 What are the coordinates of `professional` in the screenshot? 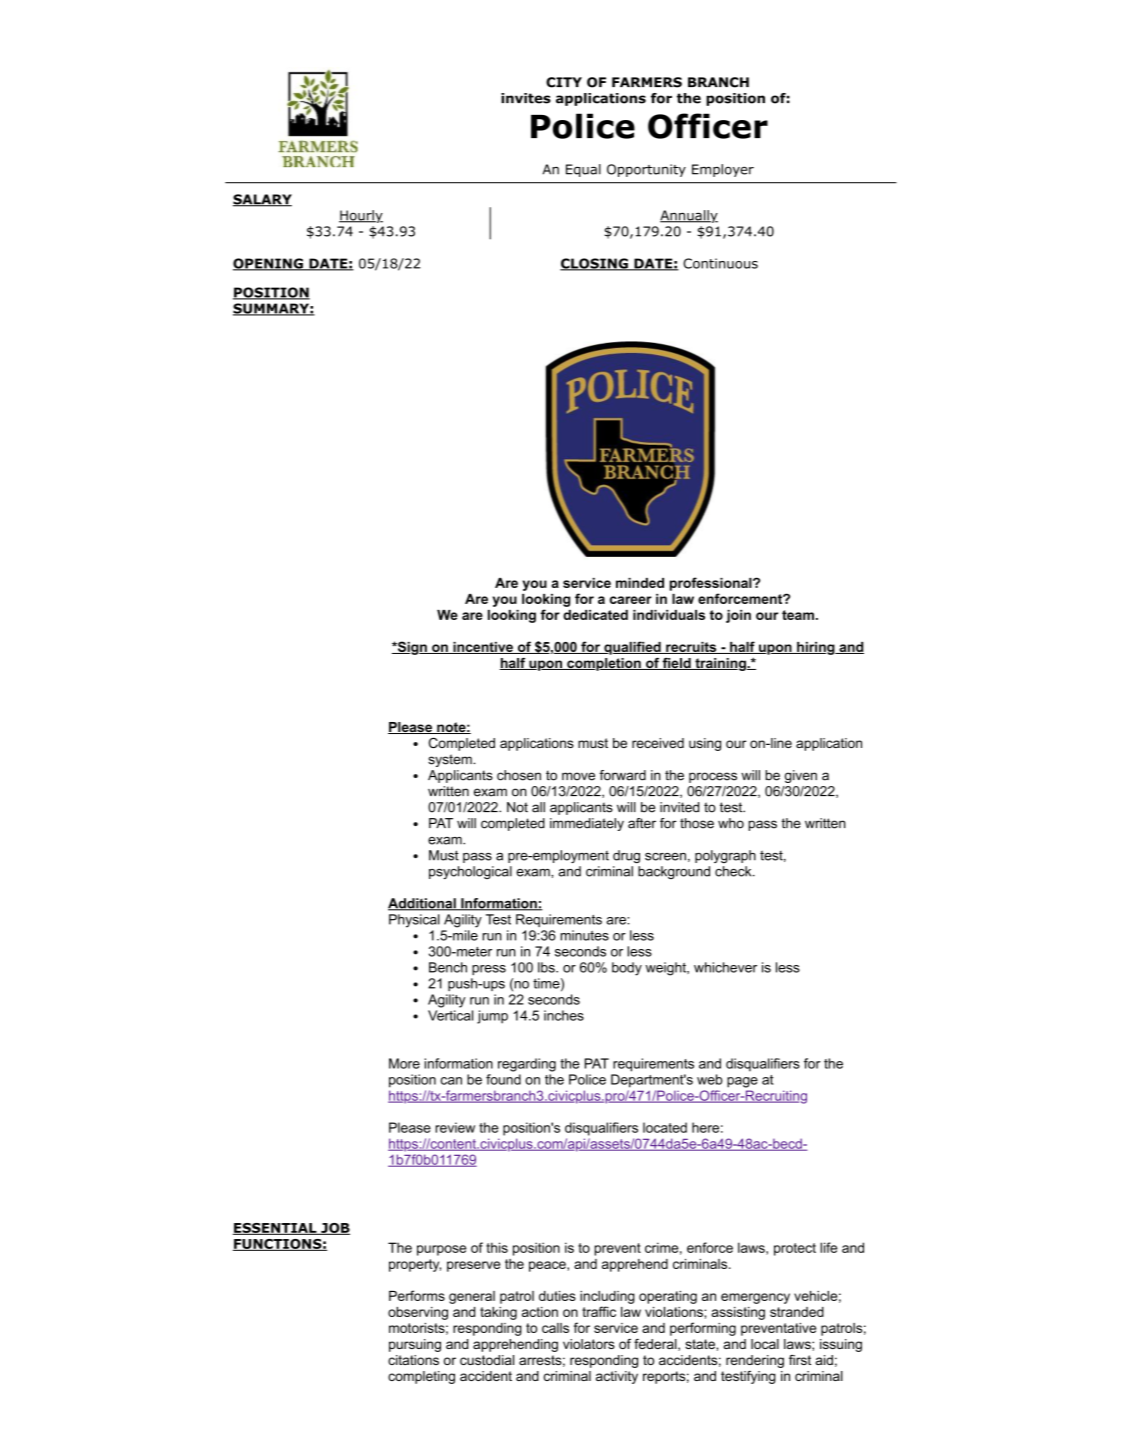 It's located at (712, 584).
